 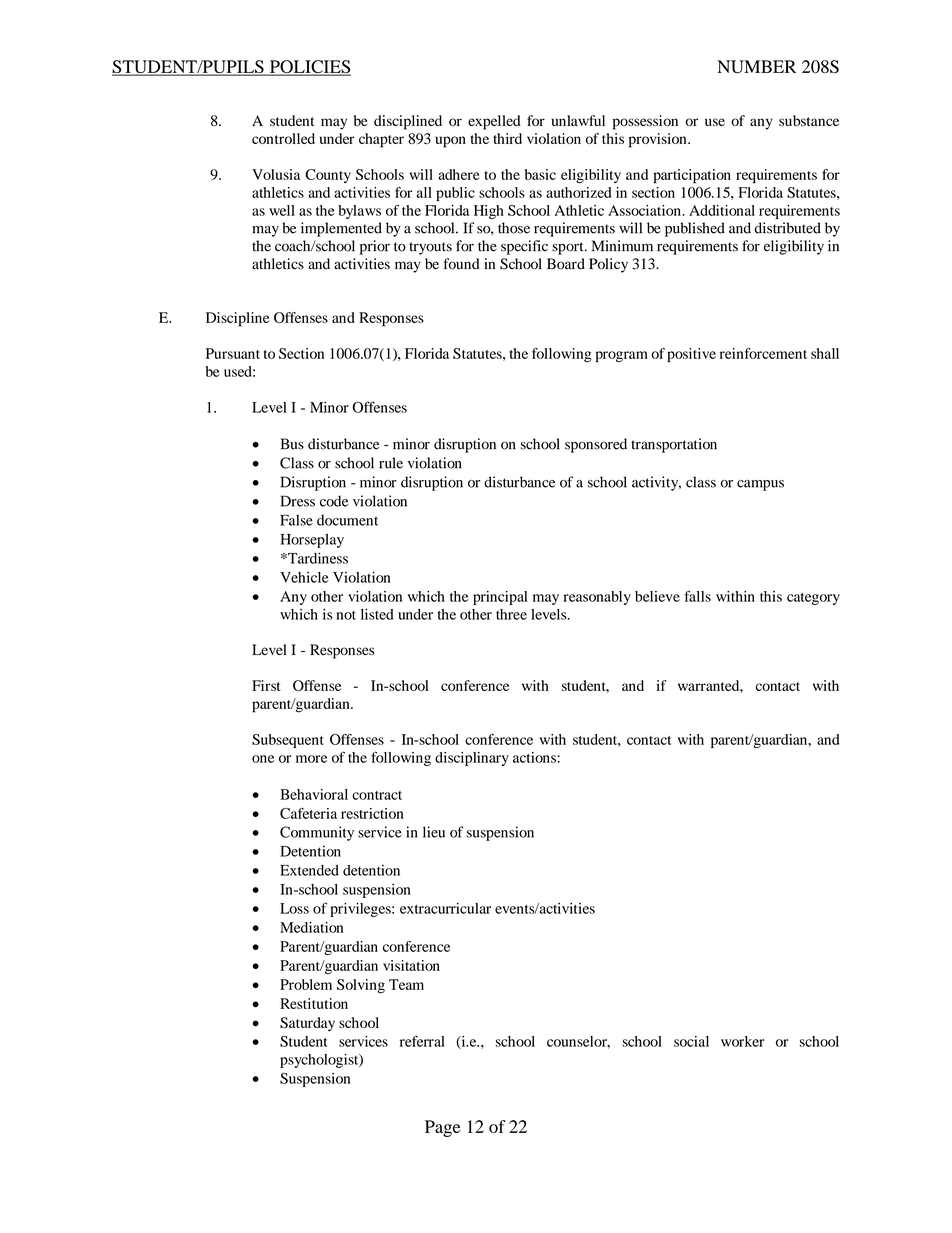 What do you see at coordinates (434, 832) in the document?
I see `lieu` at bounding box center [434, 832].
